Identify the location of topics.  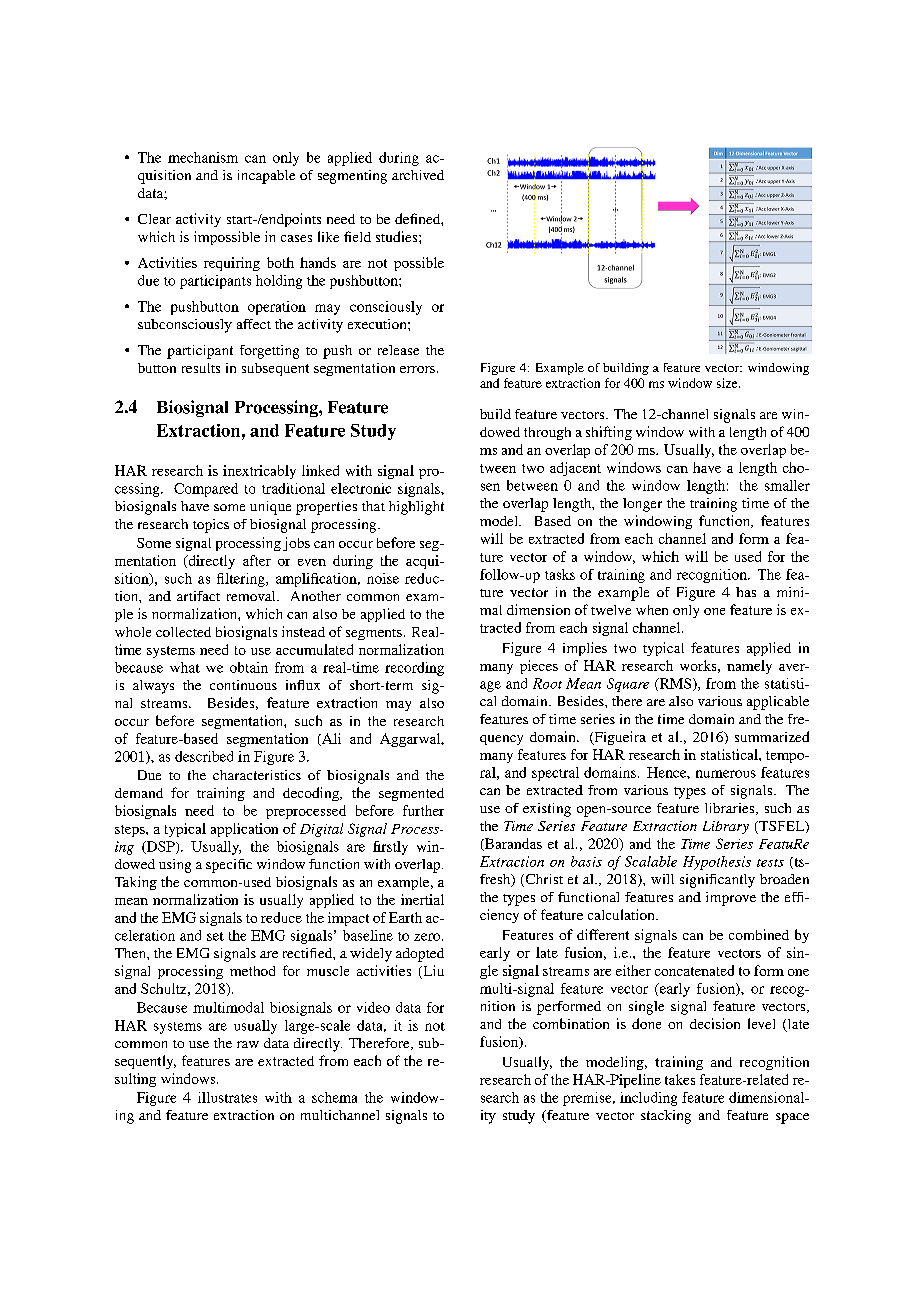
(211, 526).
